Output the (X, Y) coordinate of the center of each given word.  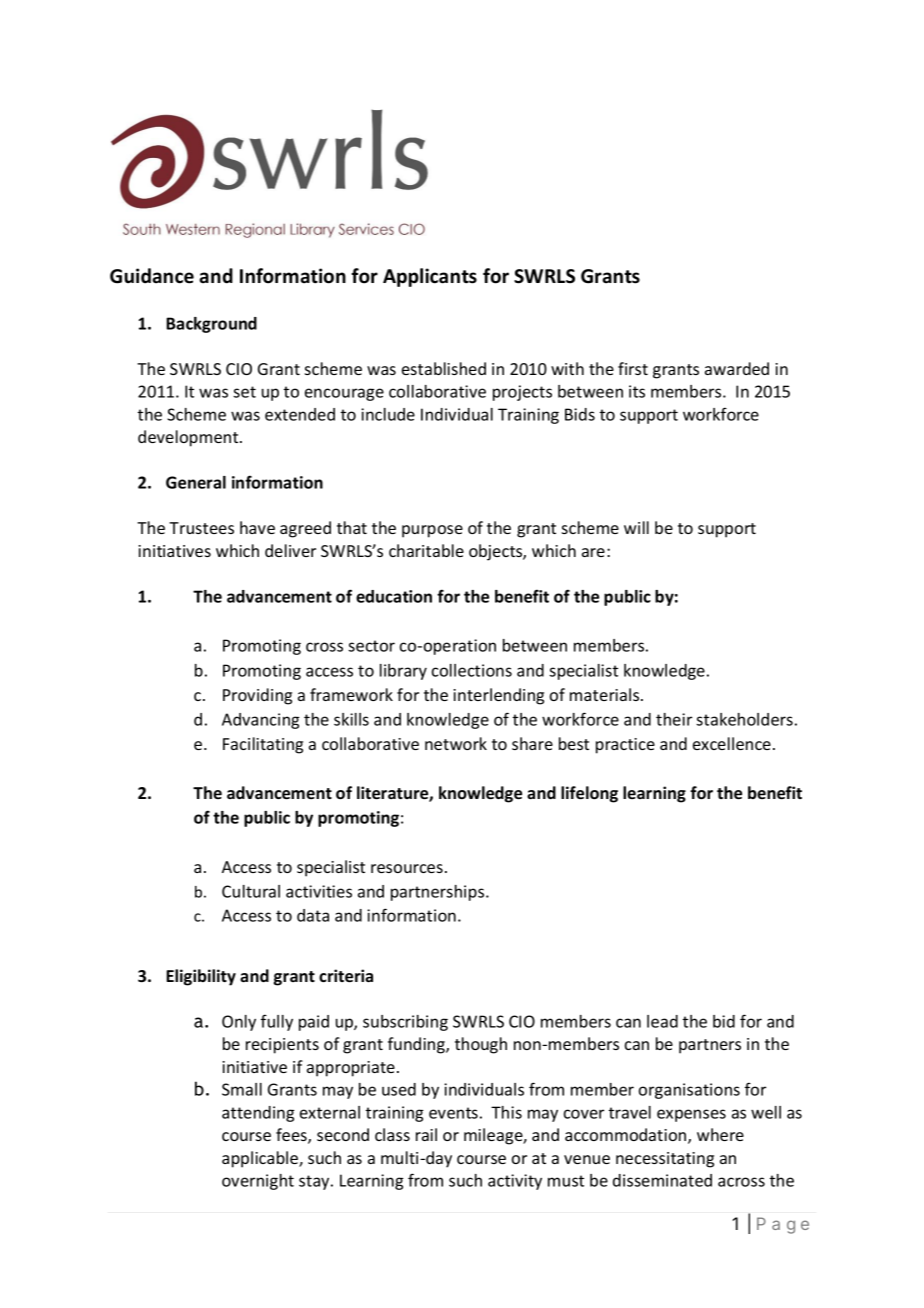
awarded (737, 368)
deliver (290, 550)
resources (407, 868)
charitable (426, 550)
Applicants (430, 277)
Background (211, 325)
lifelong (589, 794)
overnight (258, 1182)
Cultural (251, 891)
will (636, 527)
